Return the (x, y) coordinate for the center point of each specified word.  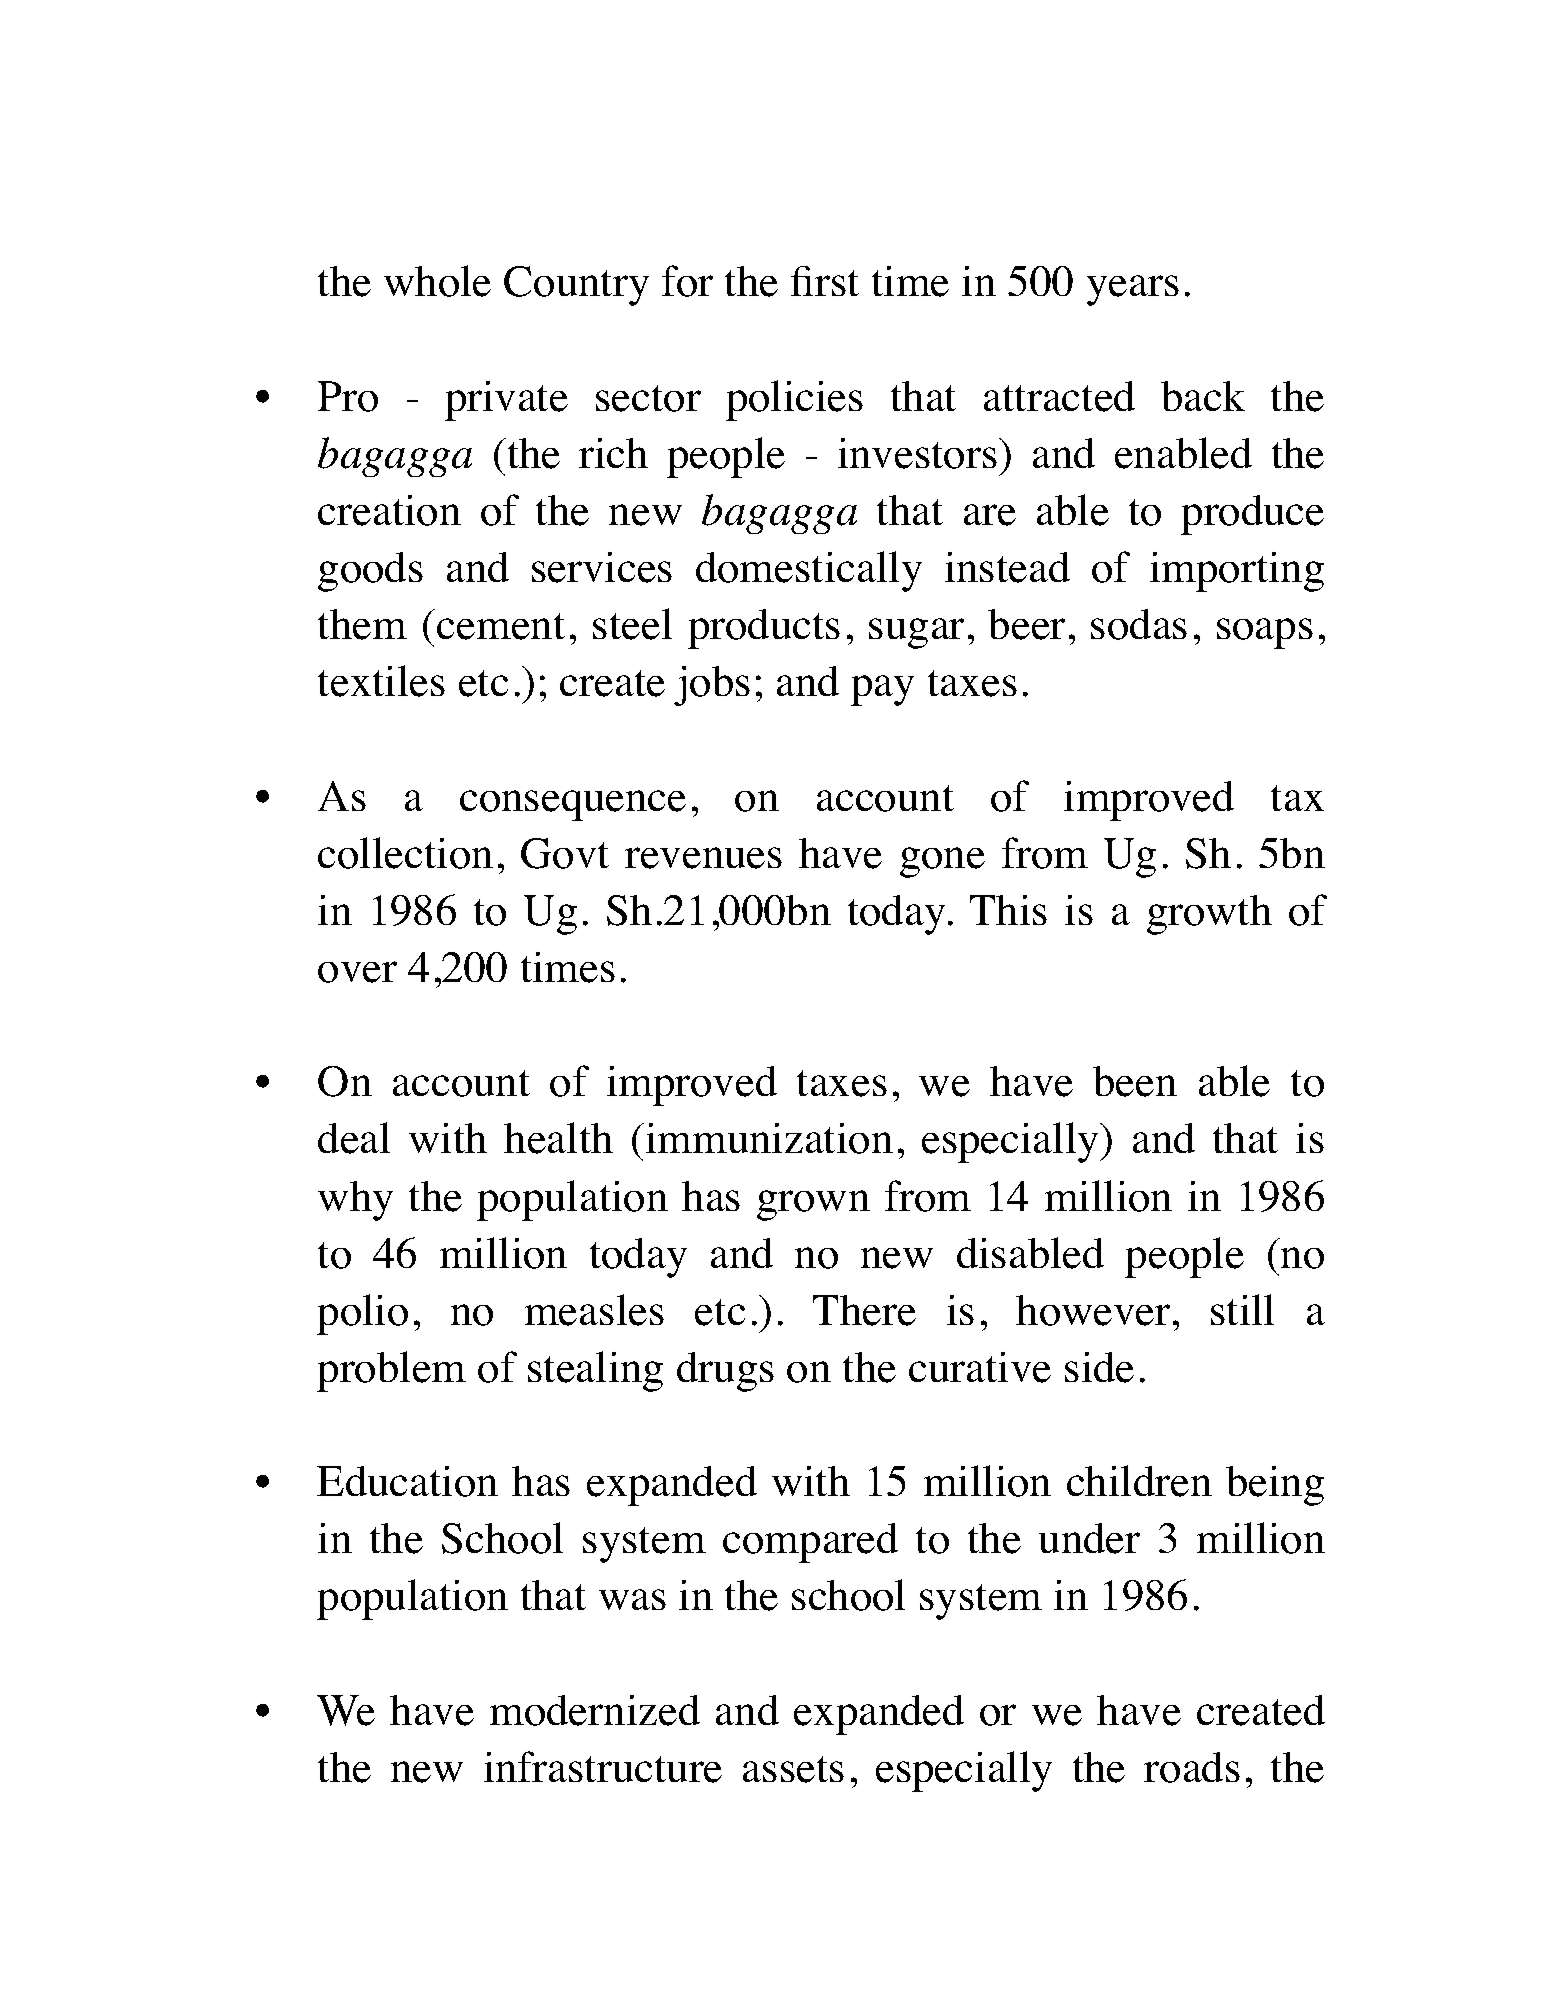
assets (793, 1769)
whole (437, 281)
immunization (769, 1138)
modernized (595, 1710)
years (1133, 290)
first (825, 281)
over (357, 972)
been (1135, 1081)
